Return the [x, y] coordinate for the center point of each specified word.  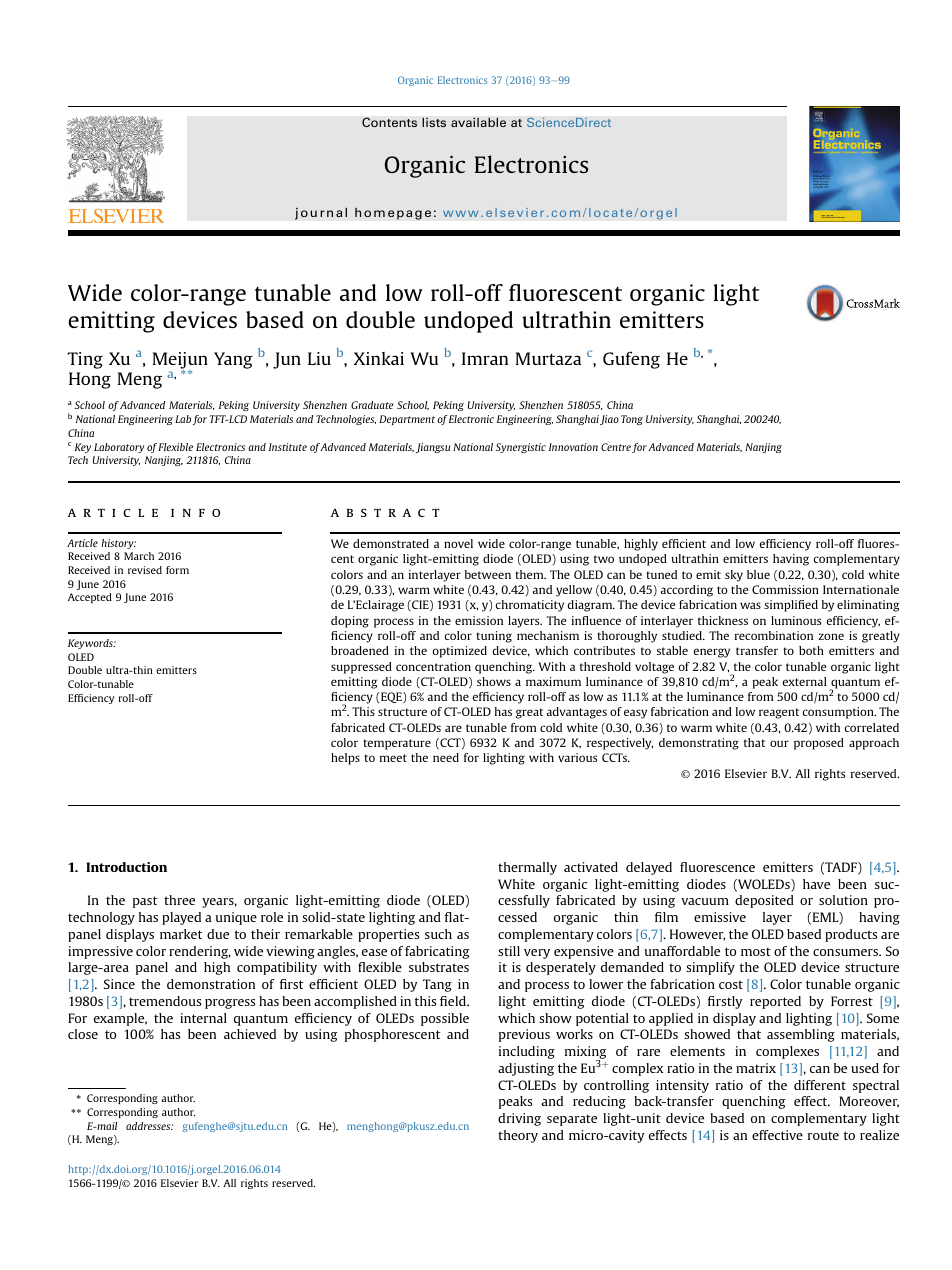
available [478, 122]
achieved [250, 1034]
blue [758, 574]
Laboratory [119, 448]
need [446, 757]
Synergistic [521, 448]
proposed [819, 744]
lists [434, 122]
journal [321, 213]
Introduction [126, 867]
